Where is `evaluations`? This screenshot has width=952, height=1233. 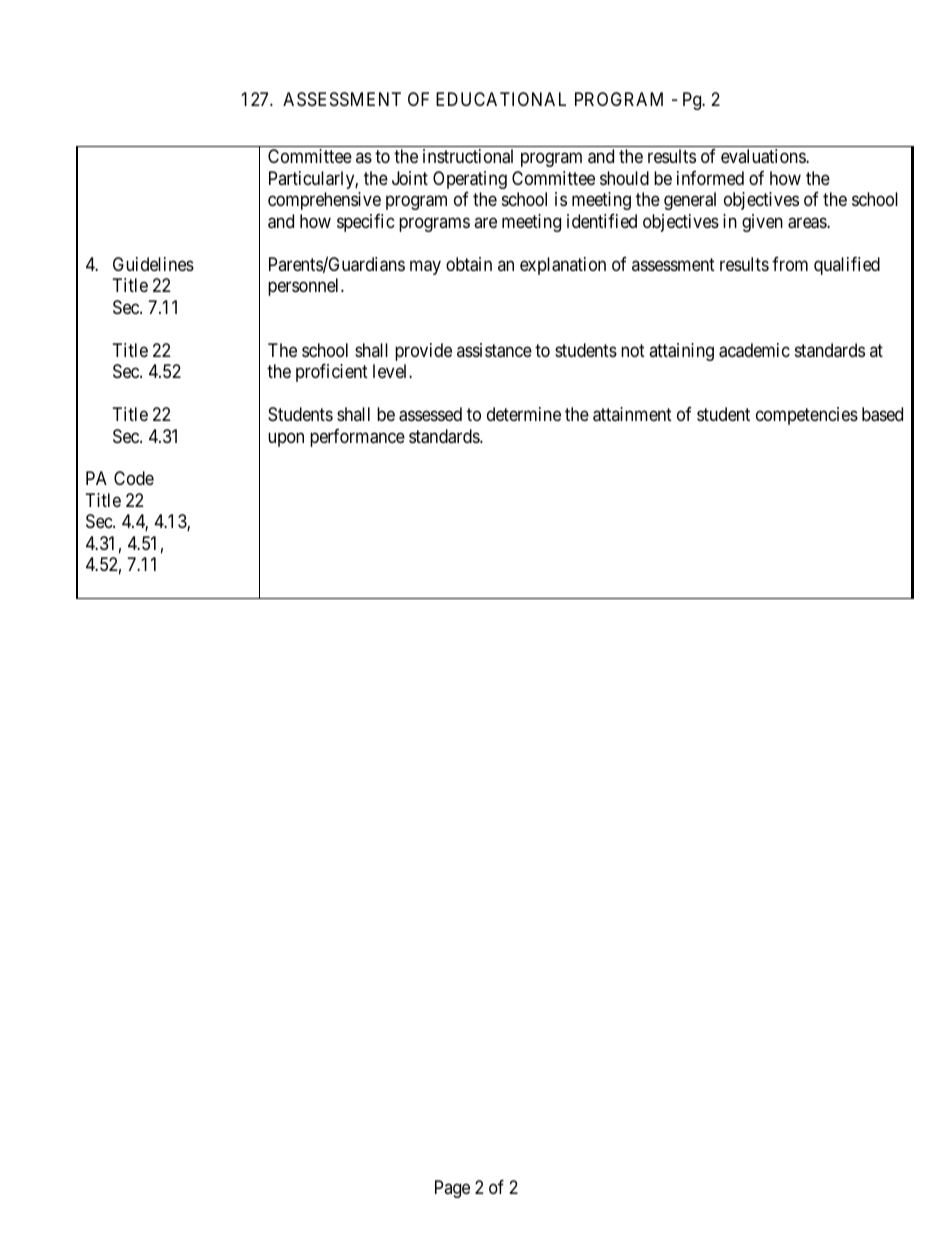
evaluations is located at coordinates (764, 156).
